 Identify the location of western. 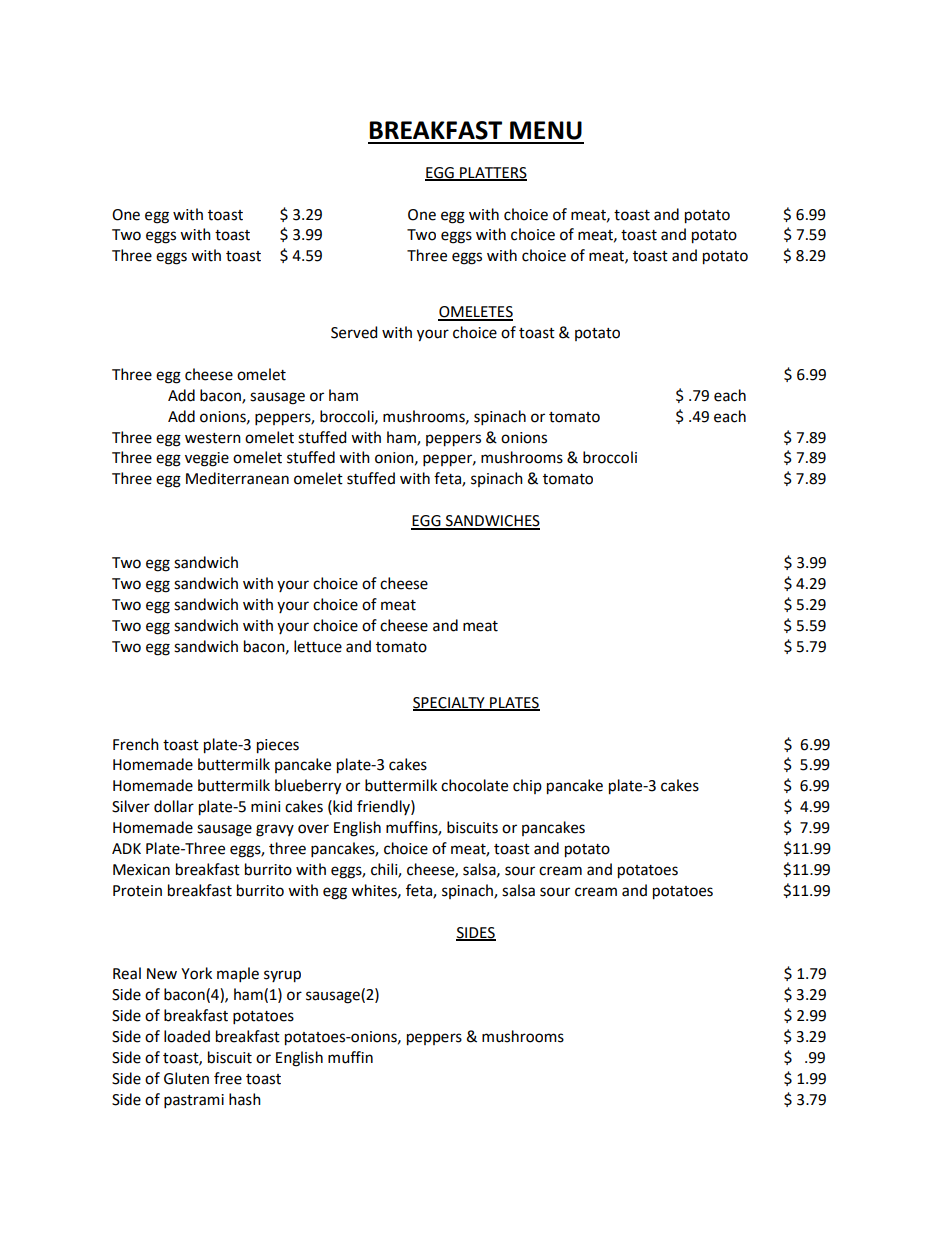
(213, 438).
